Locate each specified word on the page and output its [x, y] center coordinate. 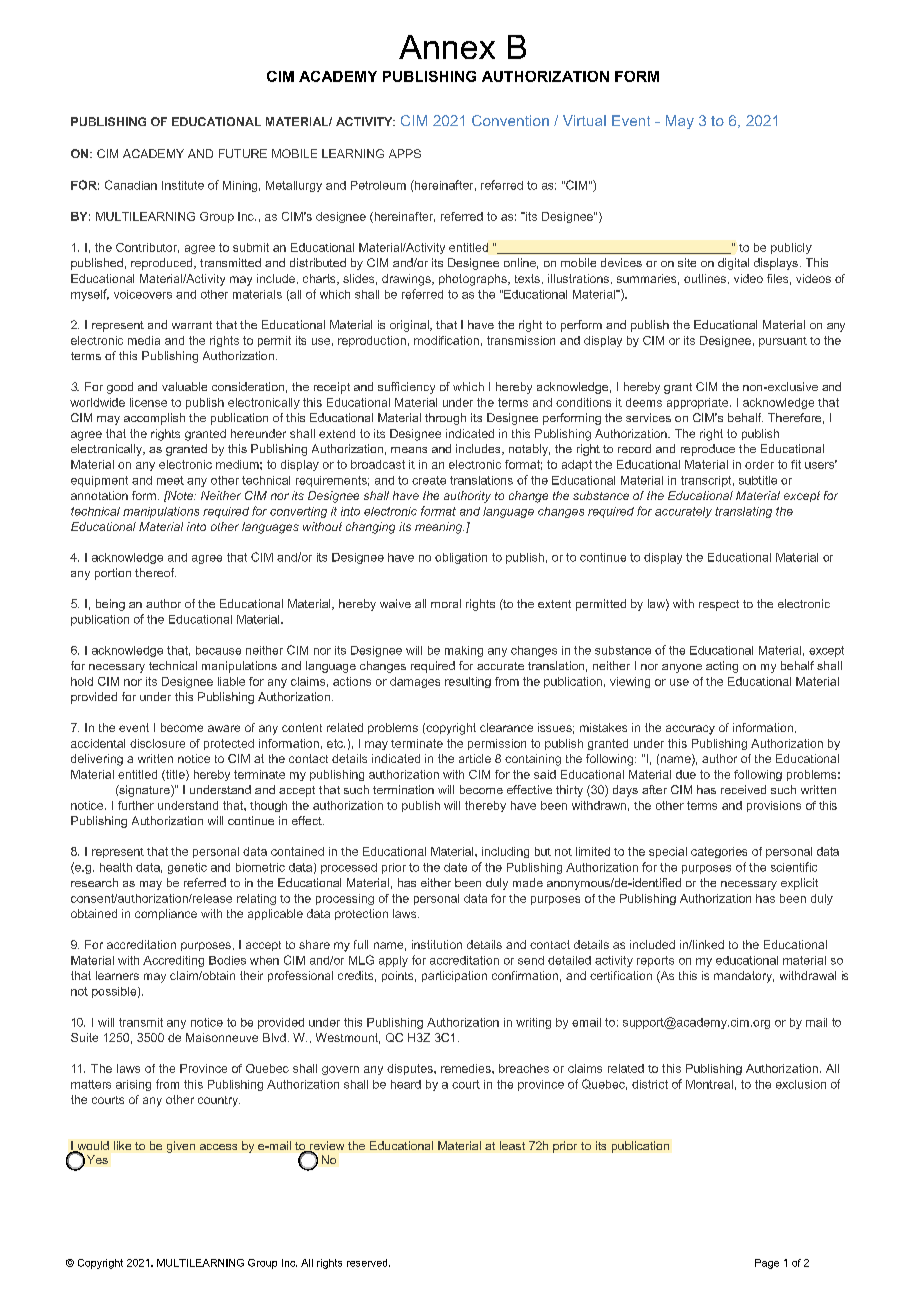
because [218, 650]
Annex [447, 47]
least [512, 1145]
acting [722, 667]
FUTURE [243, 153]
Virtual [584, 120]
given [181, 1147]
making [464, 651]
